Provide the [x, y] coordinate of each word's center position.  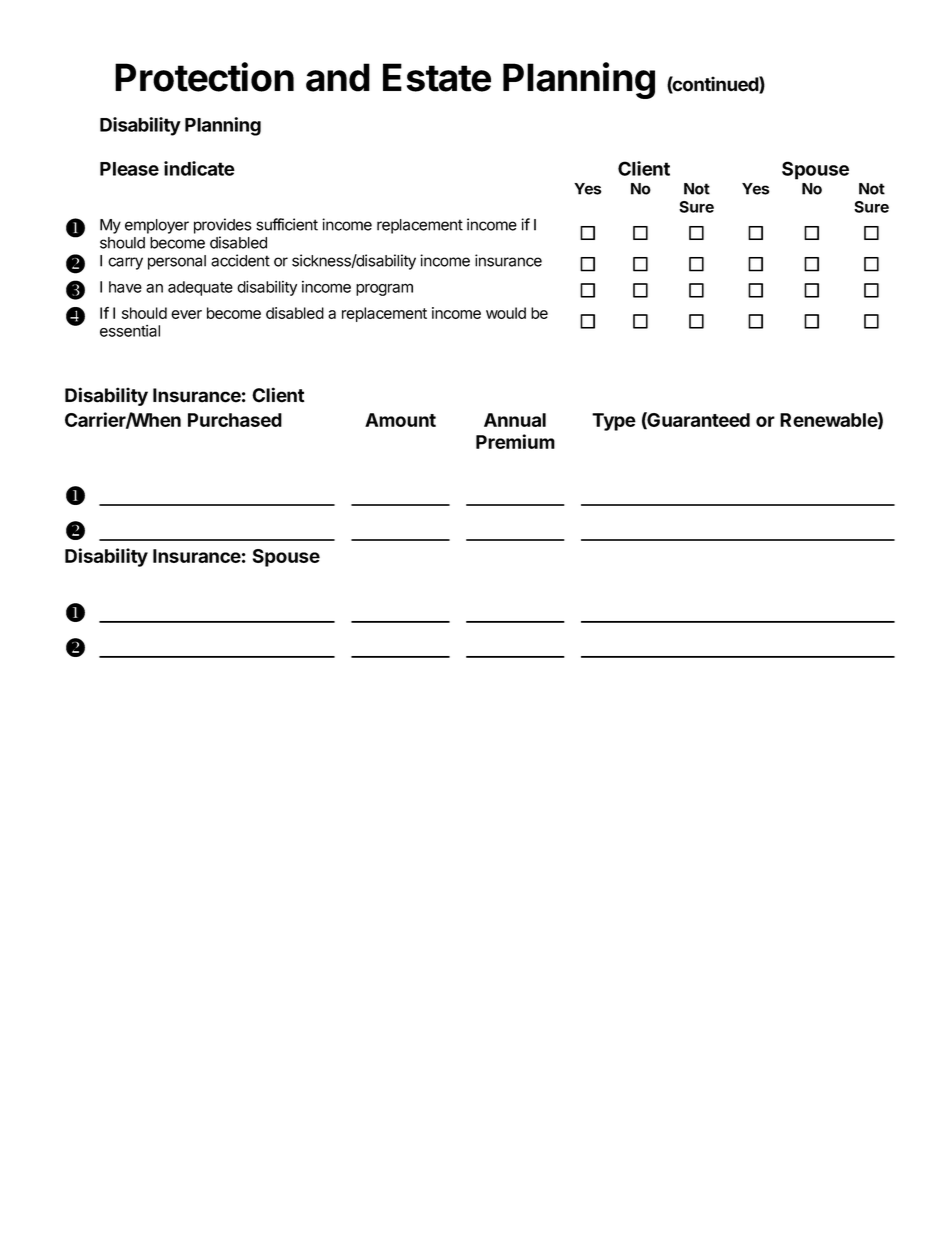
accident [240, 260]
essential [130, 331]
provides [223, 226]
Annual [515, 420]
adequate [200, 288]
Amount [400, 420]
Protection [204, 77]
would [506, 313]
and [338, 77]
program [384, 289]
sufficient [287, 224]
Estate [437, 77]
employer [157, 226]
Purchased [235, 420]
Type [614, 422]
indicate [199, 168]
